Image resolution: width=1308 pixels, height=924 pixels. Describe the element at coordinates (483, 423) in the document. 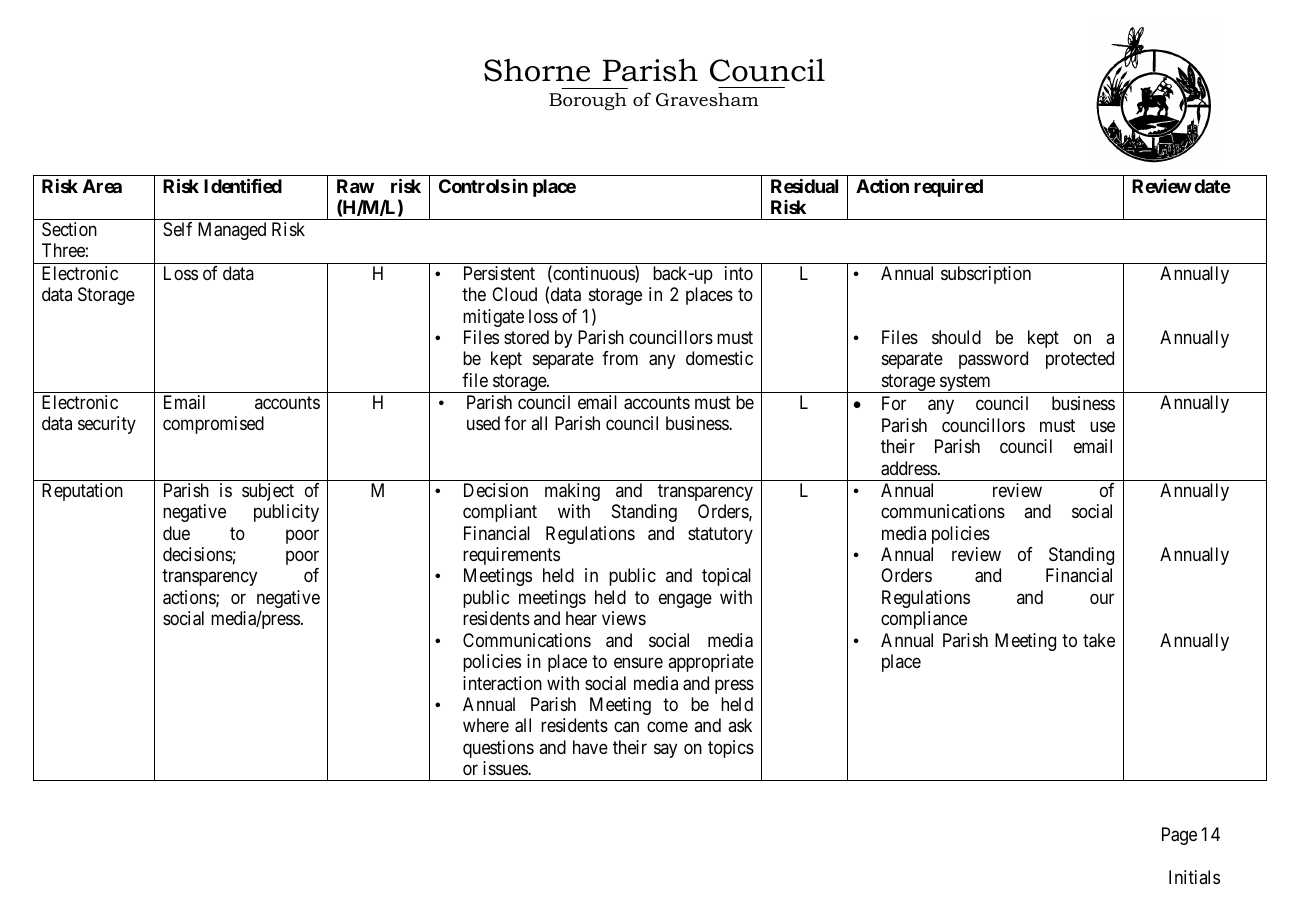

I see `used` at that location.
